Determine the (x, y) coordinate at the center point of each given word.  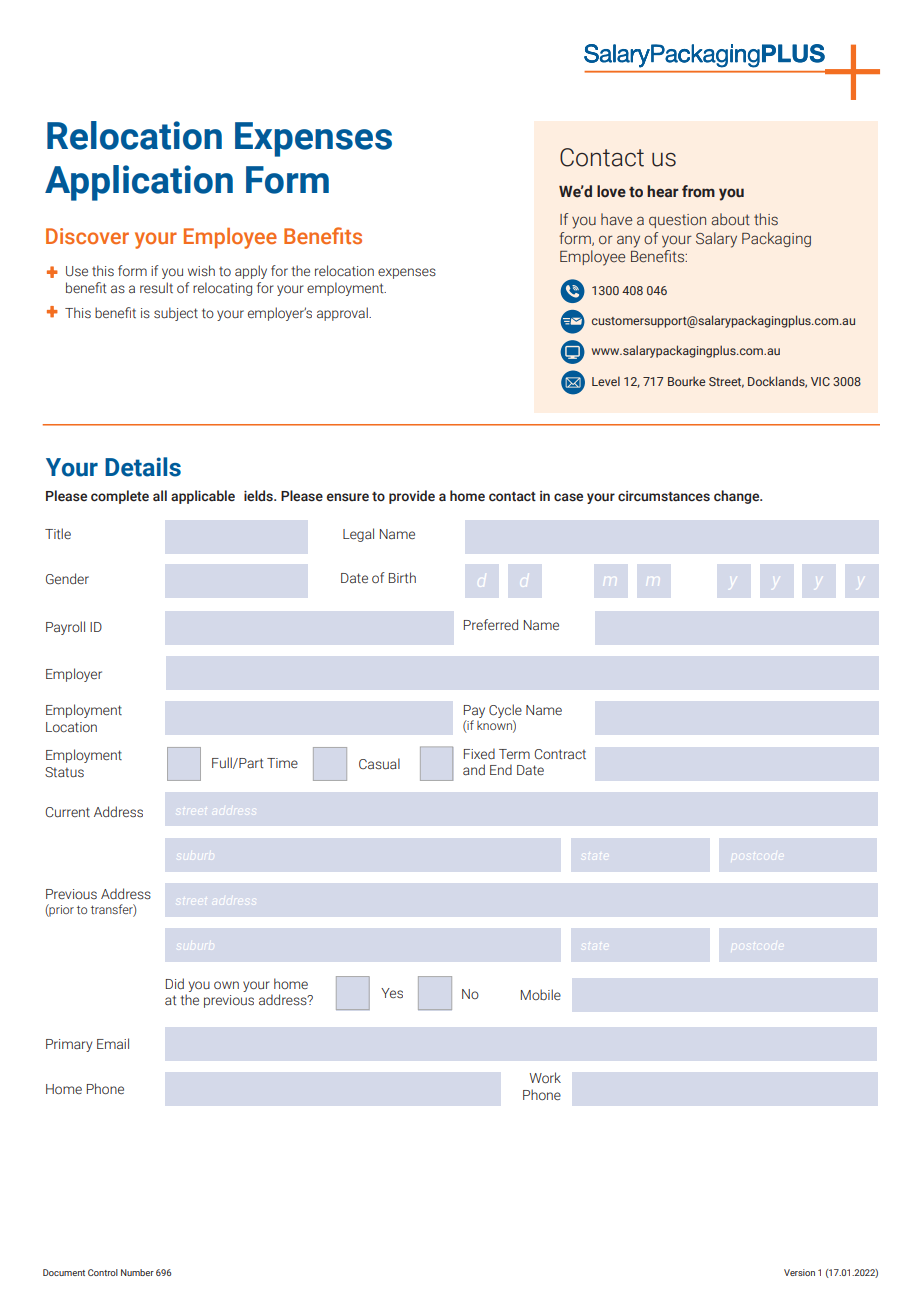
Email (113, 1043)
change (738, 497)
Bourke (686, 381)
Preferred (491, 624)
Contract (560, 754)
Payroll (65, 628)
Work (545, 1077)
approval (343, 314)
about (730, 219)
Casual (379, 764)
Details (143, 467)
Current (68, 812)
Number (137, 1272)
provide (412, 497)
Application (139, 183)
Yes (392, 993)
